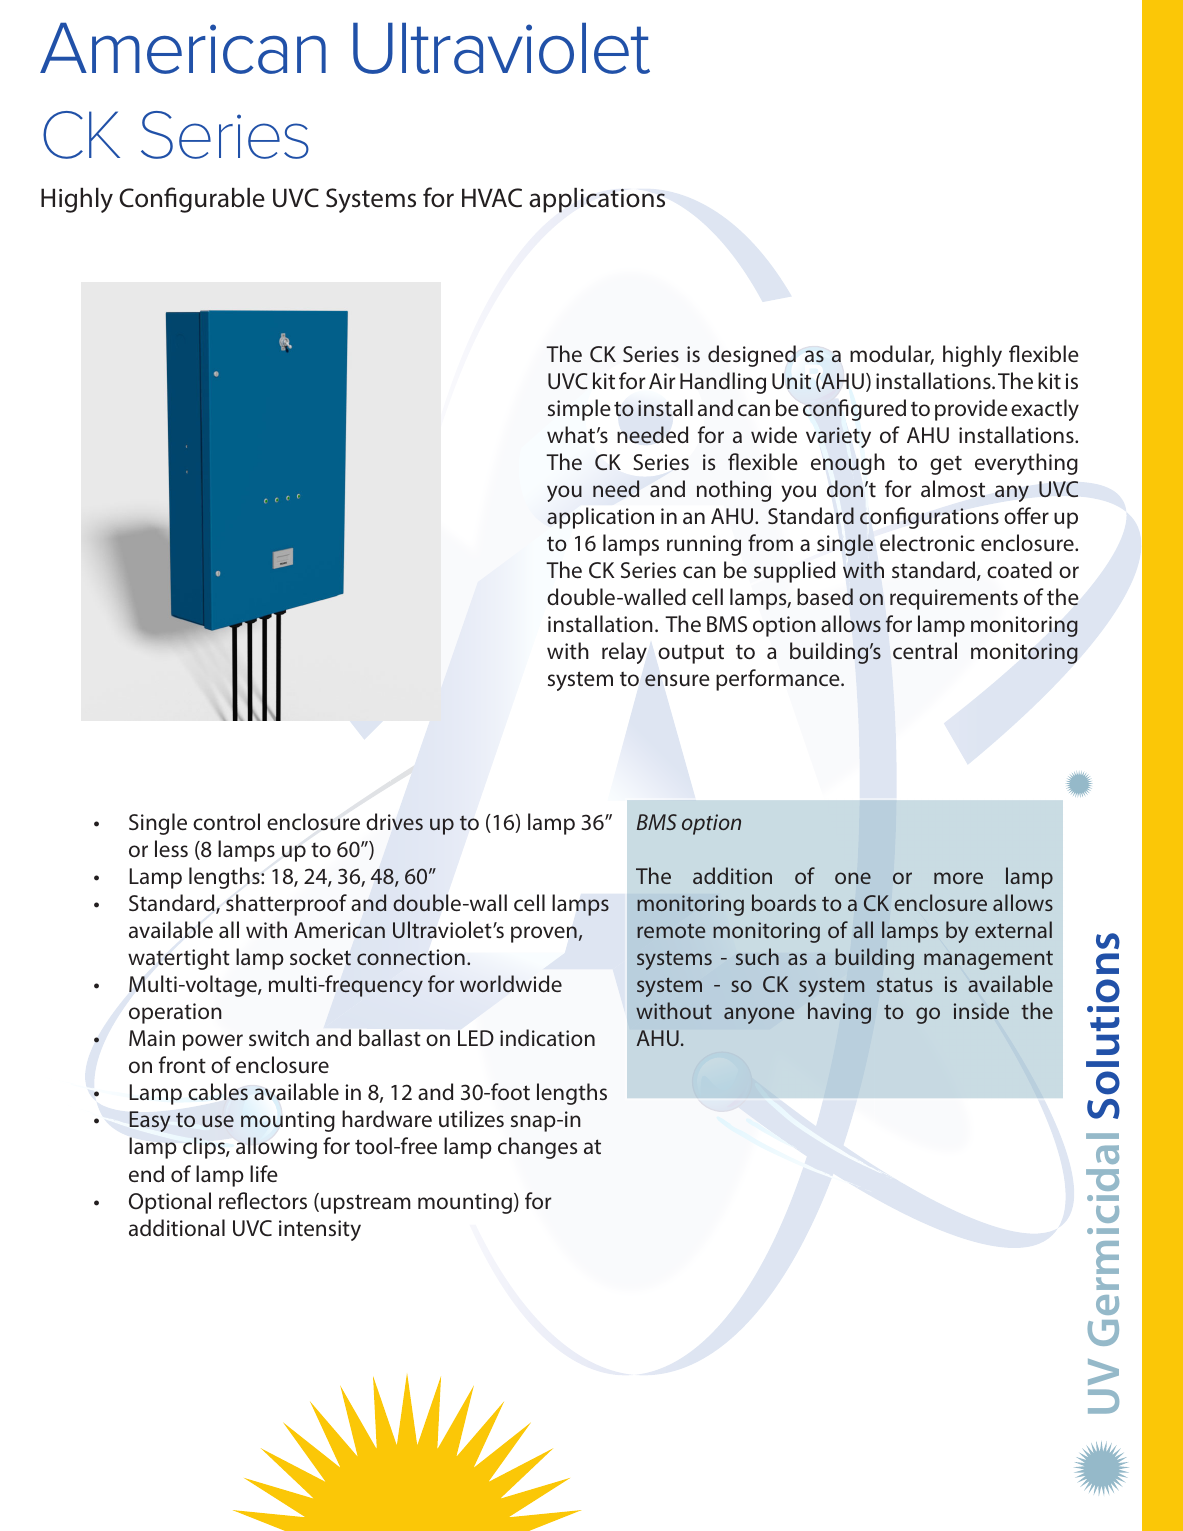  I want to click on drives, so click(394, 822).
